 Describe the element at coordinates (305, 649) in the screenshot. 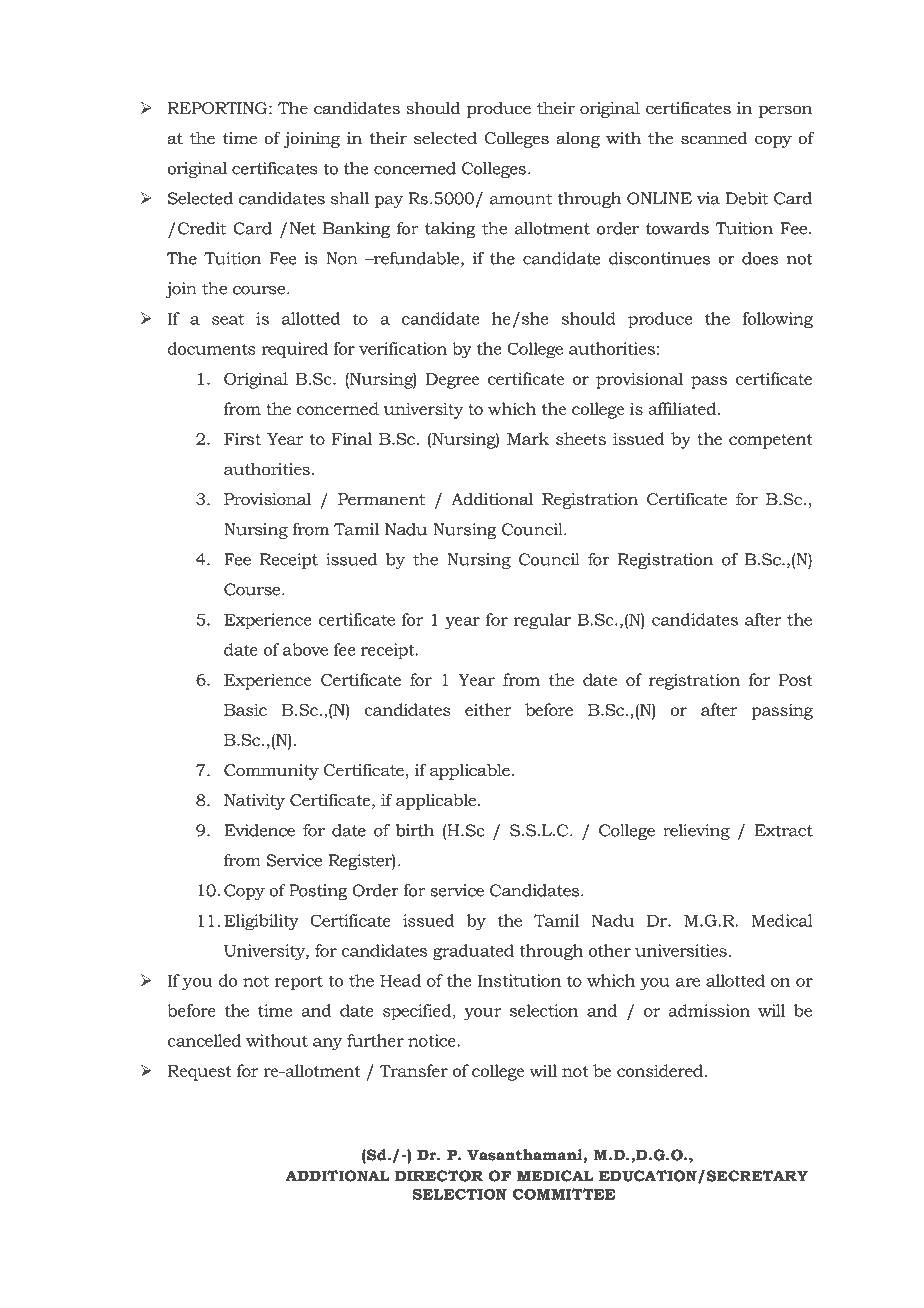

I see `above` at that location.
